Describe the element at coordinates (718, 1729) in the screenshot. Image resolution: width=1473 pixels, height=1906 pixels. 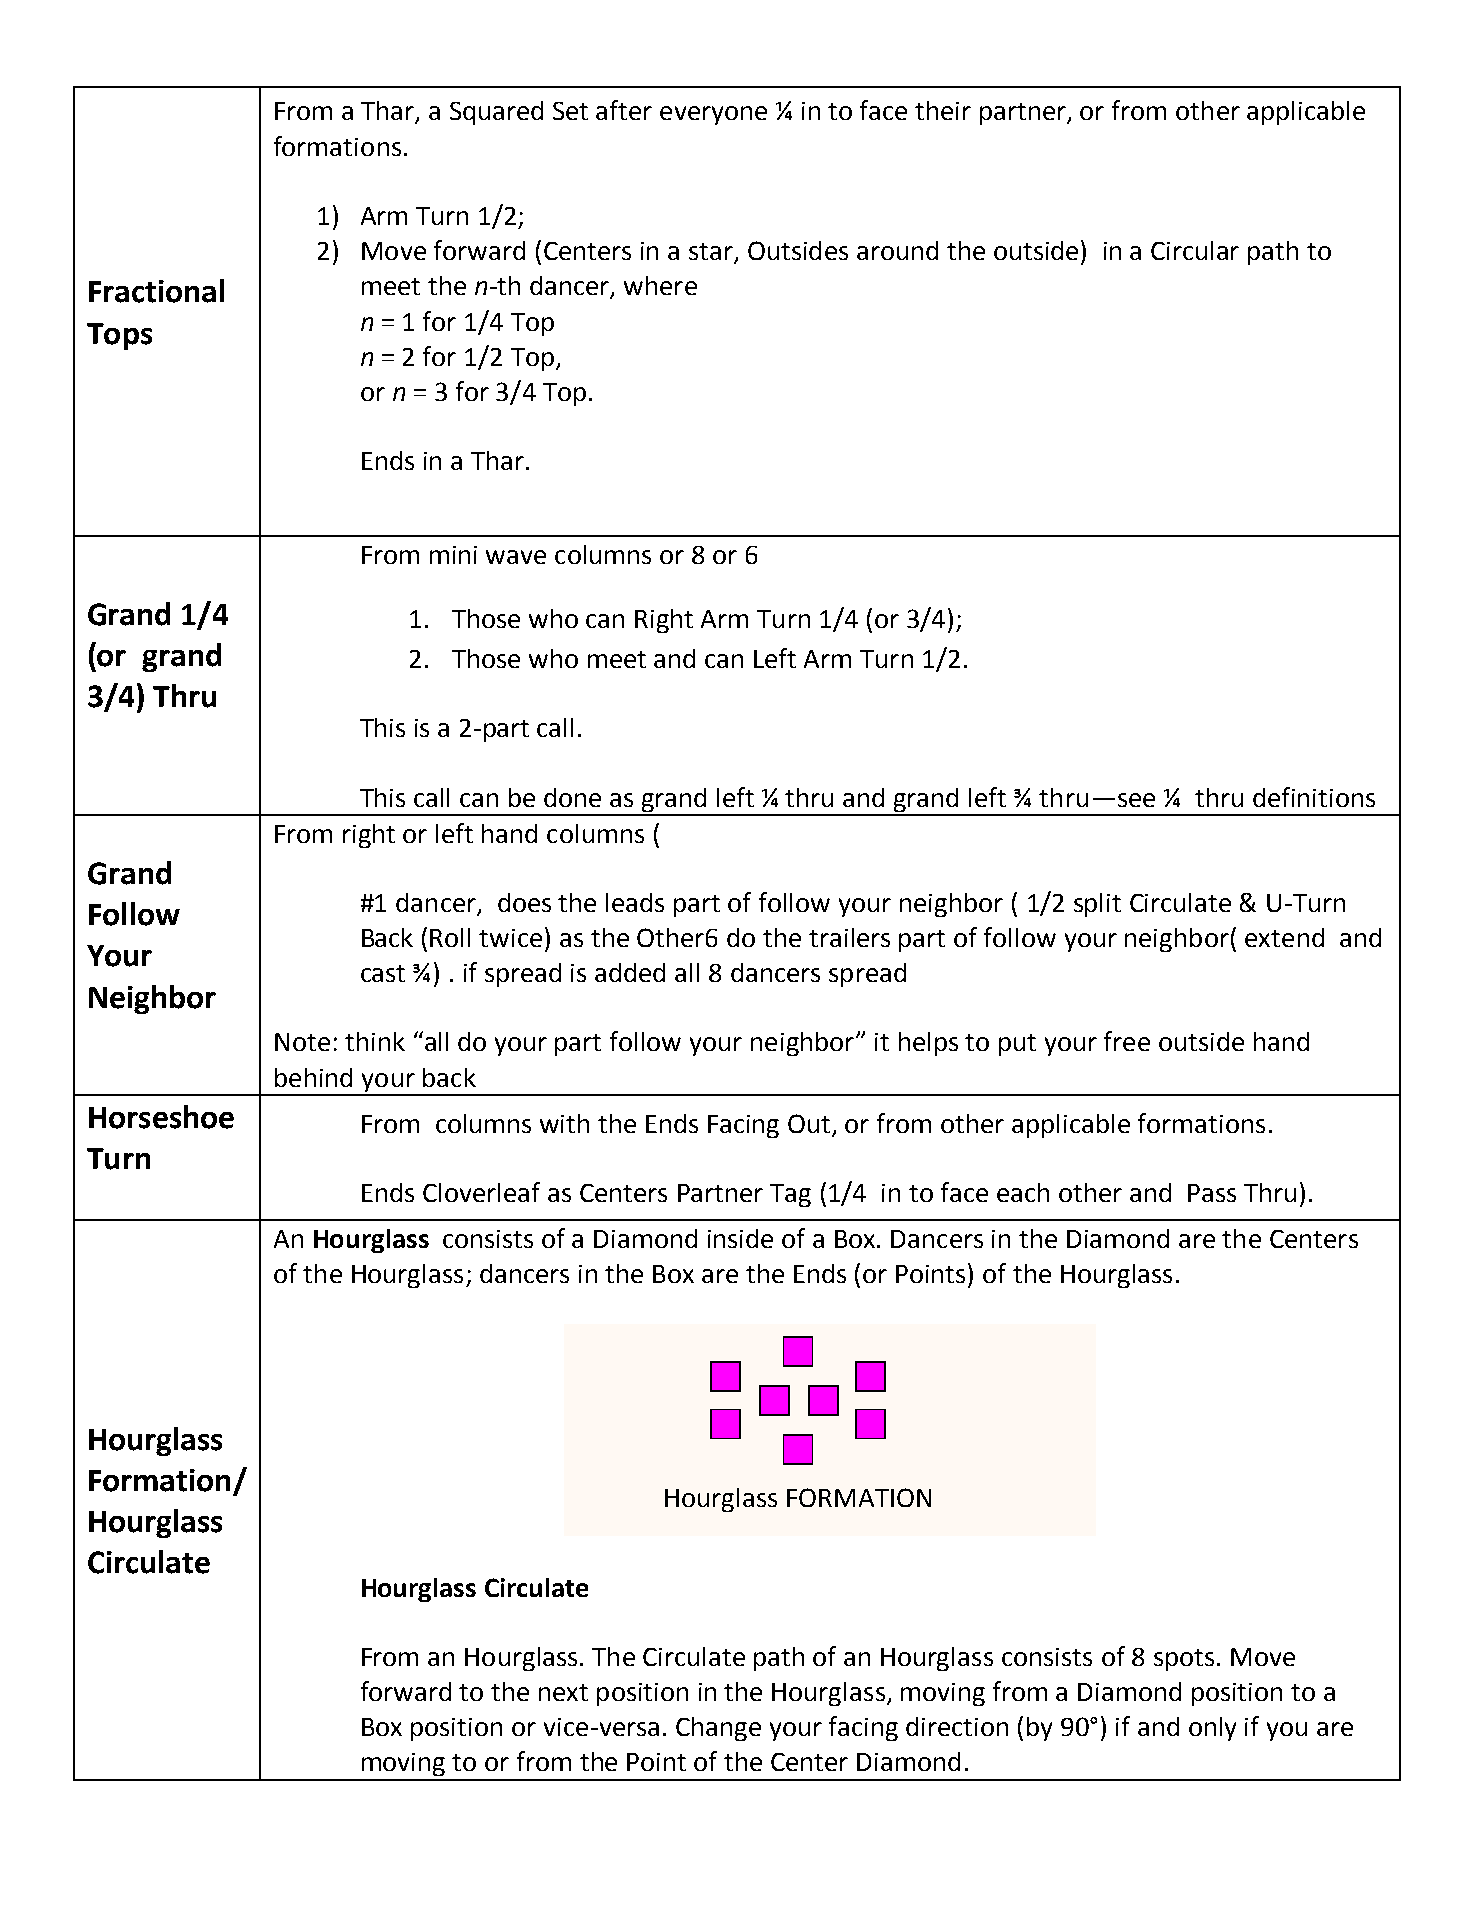
I see `Change` at that location.
